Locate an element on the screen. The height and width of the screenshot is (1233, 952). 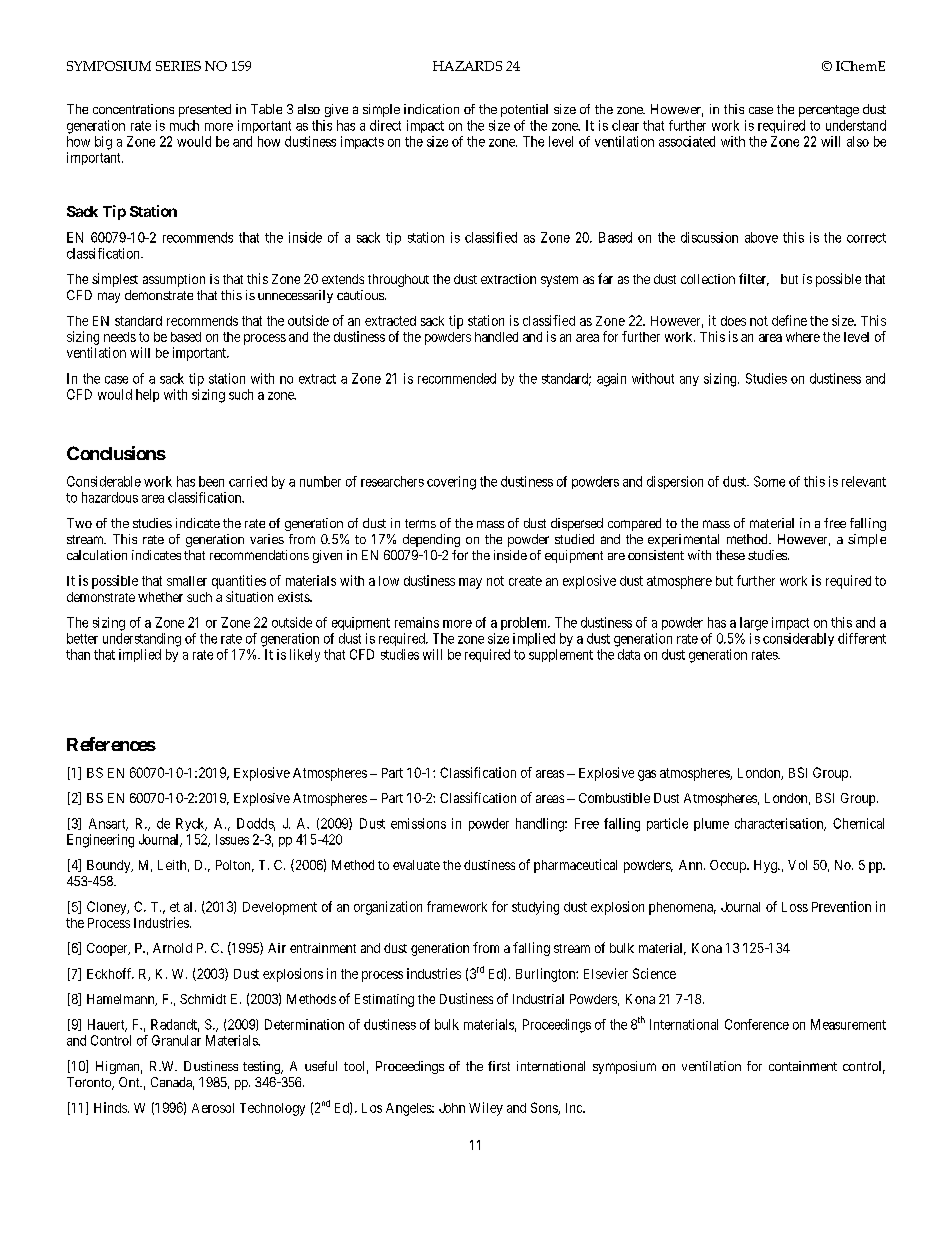
presented is located at coordinates (205, 110).
